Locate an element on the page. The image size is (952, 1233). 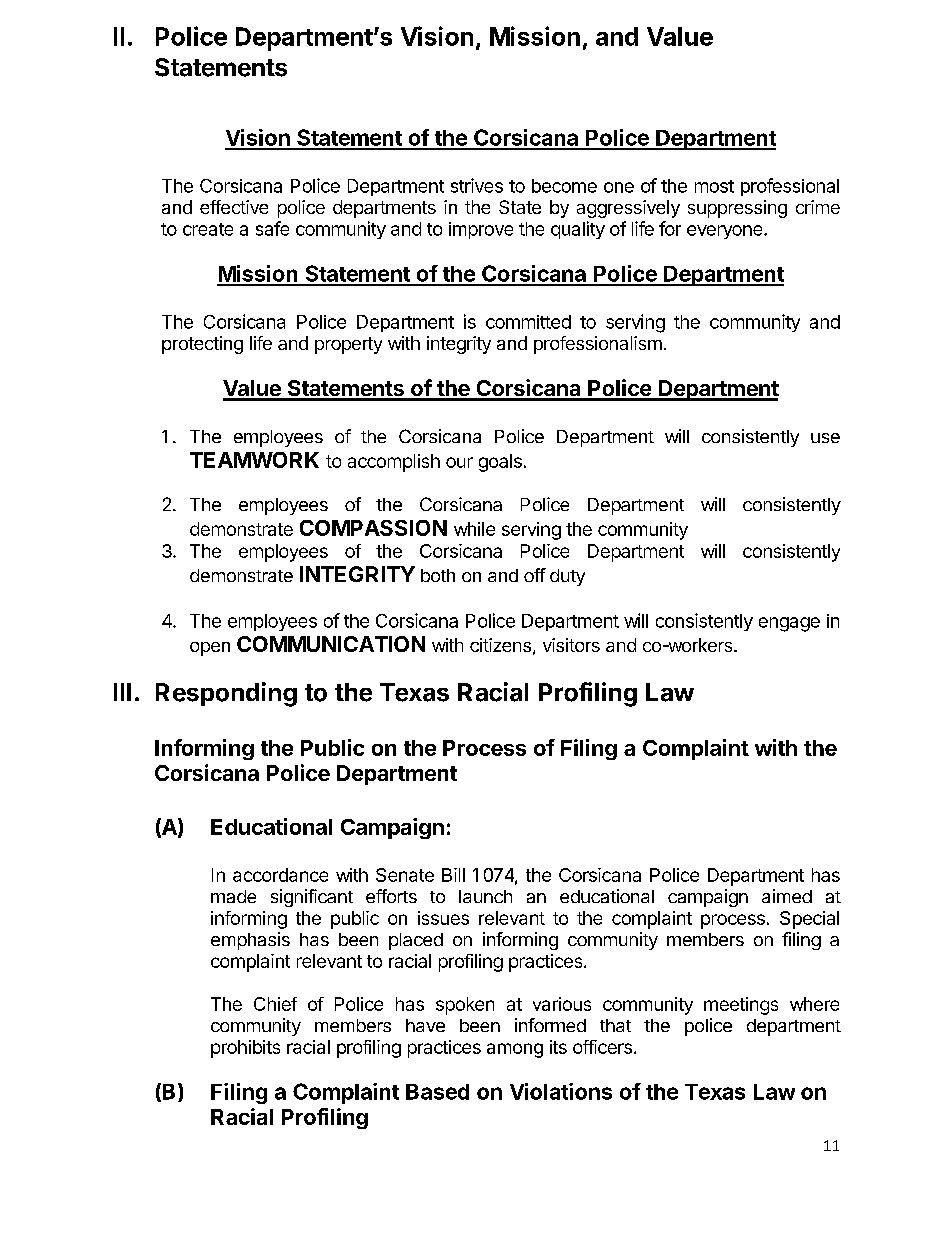
prohibits is located at coordinates (245, 1049).
